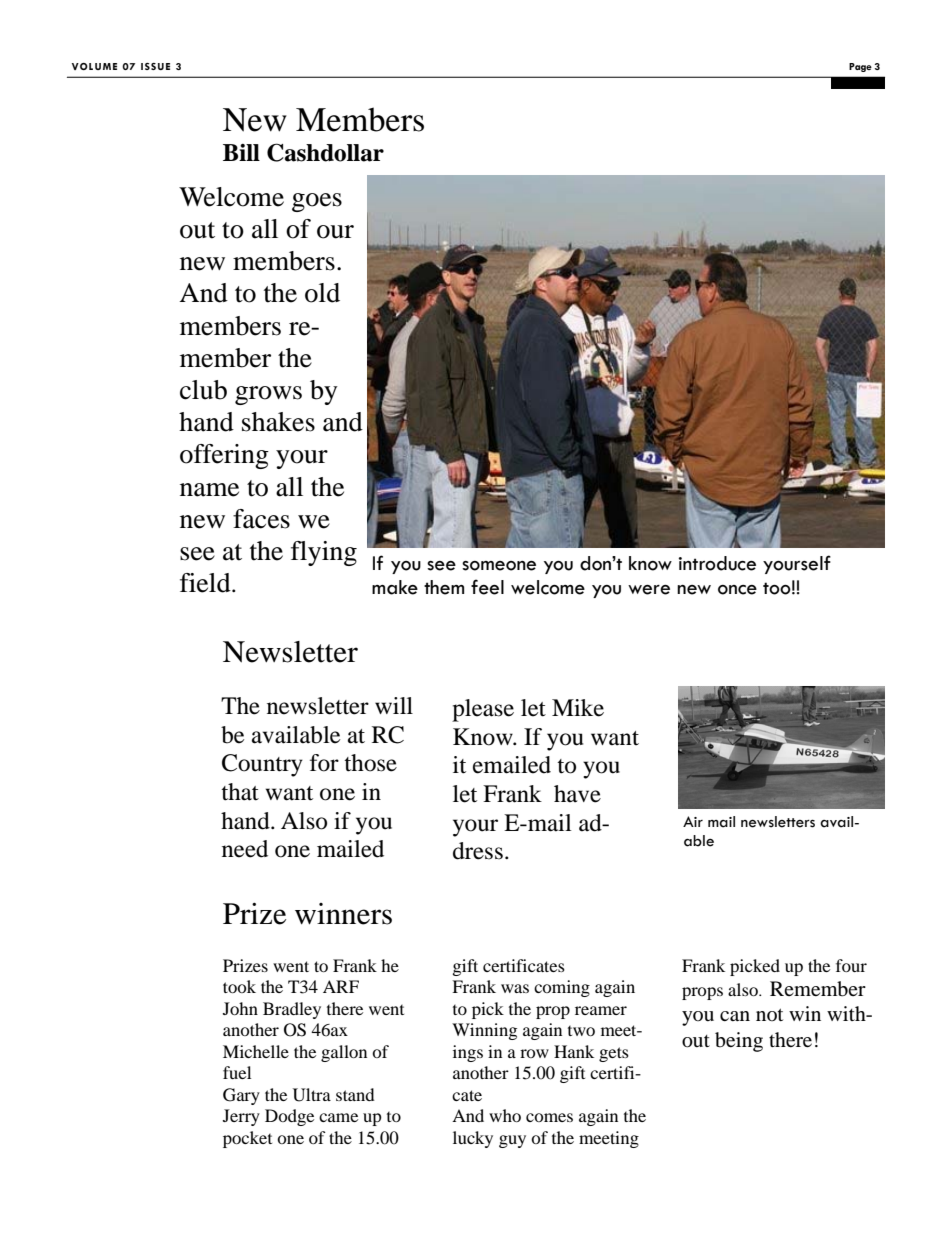 The image size is (952, 1233). Describe the element at coordinates (241, 1117) in the screenshot. I see `Jerry` at that location.
